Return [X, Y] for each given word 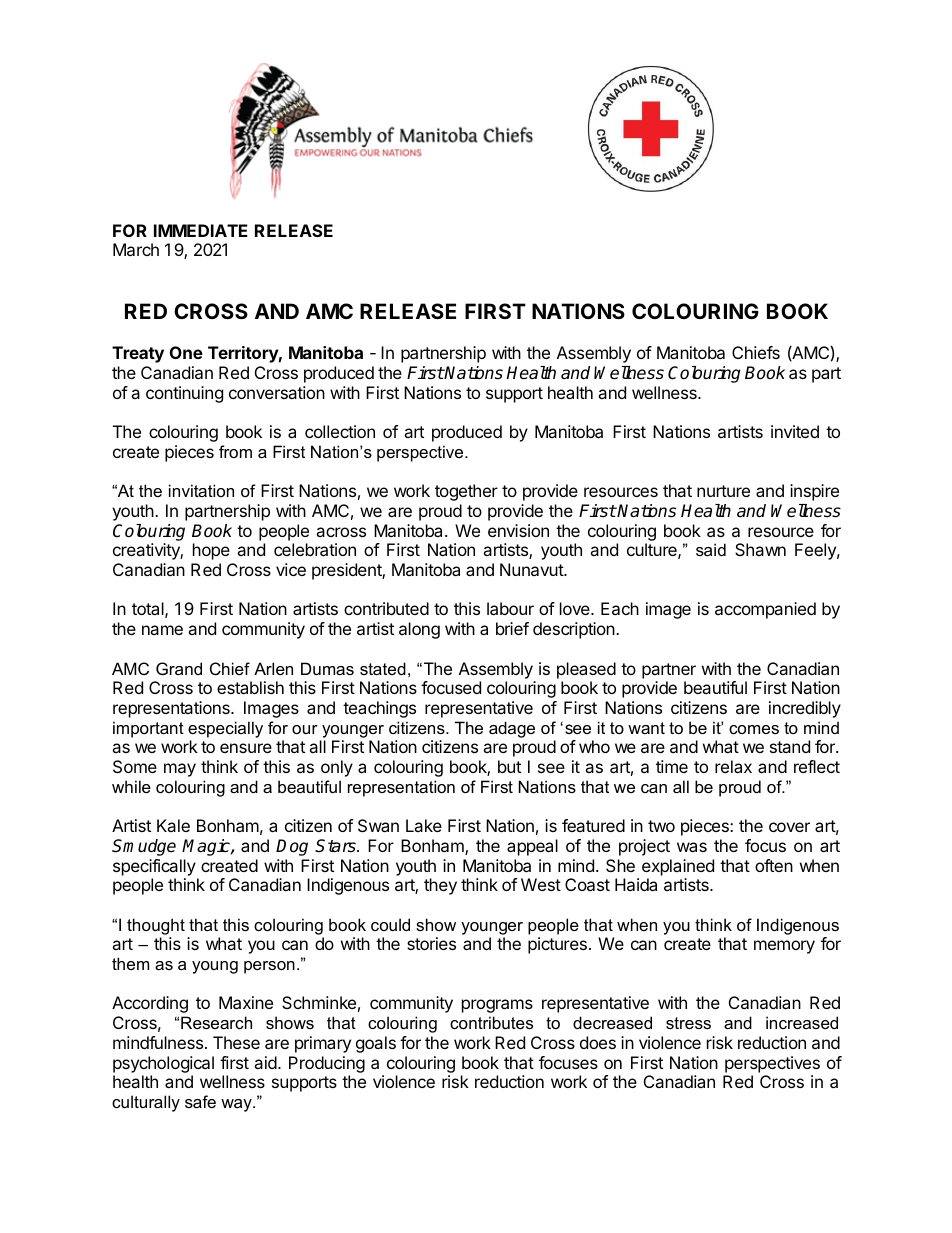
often [774, 865]
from [235, 451]
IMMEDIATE [201, 230]
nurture [723, 491]
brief [512, 628]
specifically [154, 867]
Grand [179, 668]
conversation [277, 392]
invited [795, 431]
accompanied [765, 610]
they [440, 886]
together [466, 492]
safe [200, 1101]
